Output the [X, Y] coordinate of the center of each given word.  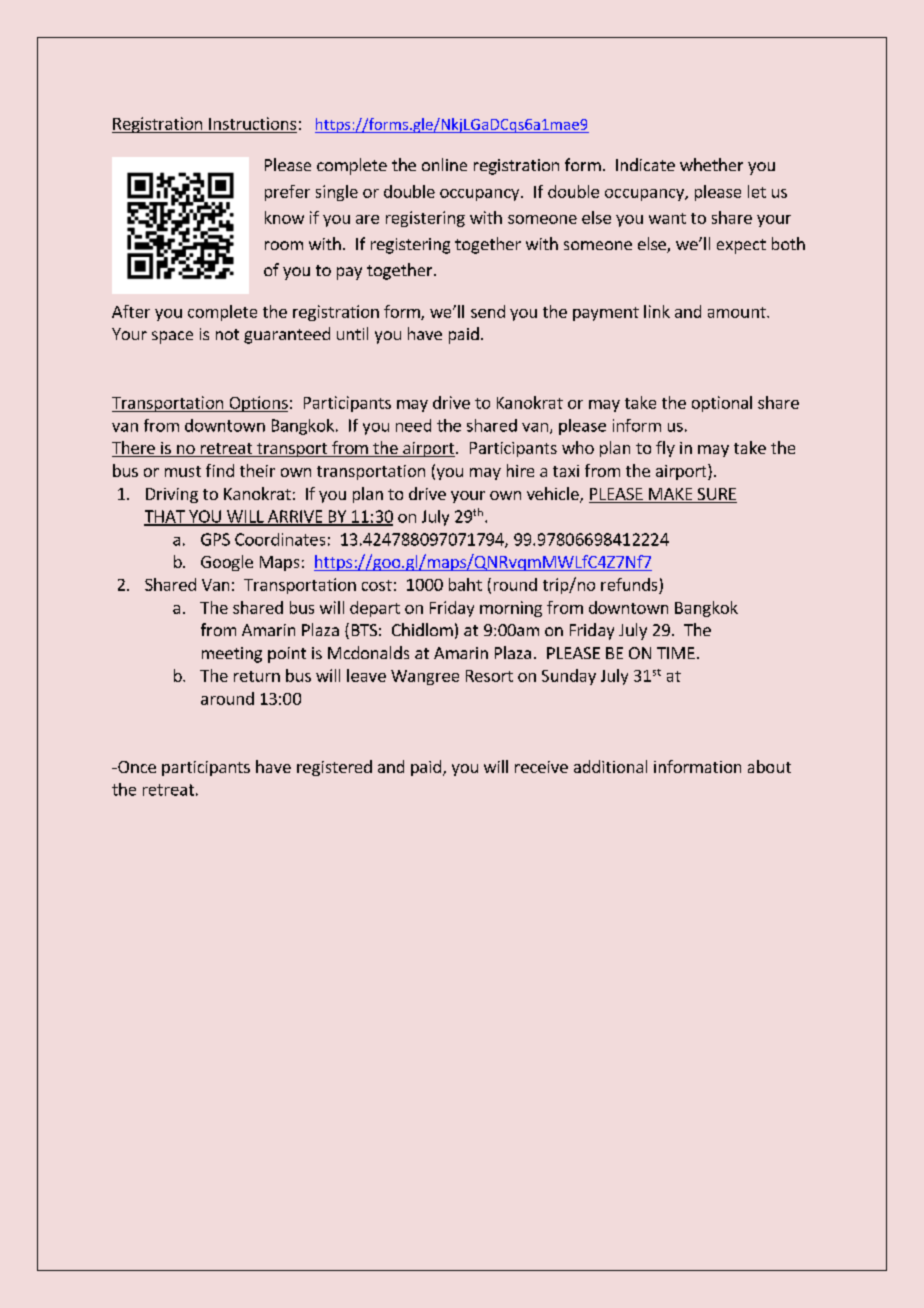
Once [136, 767]
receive [541, 767]
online [444, 164]
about [769, 766]
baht [465, 584]
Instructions [252, 123]
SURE [716, 495]
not [227, 334]
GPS [215, 539]
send [488, 311]
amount [738, 312]
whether [711, 164]
